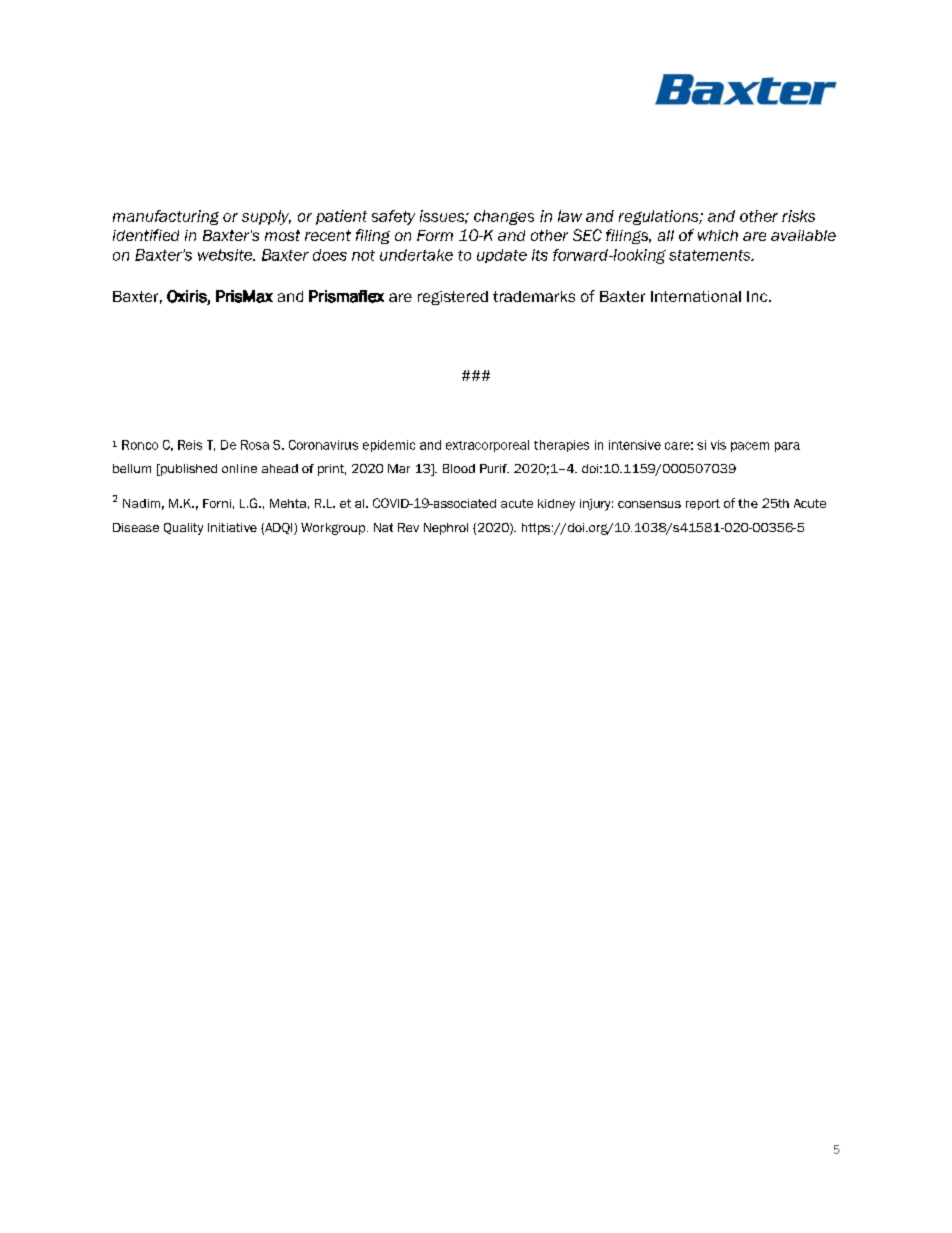 Image resolution: width=952 pixels, height=1233 pixels. I want to click on registered, so click(453, 298).
